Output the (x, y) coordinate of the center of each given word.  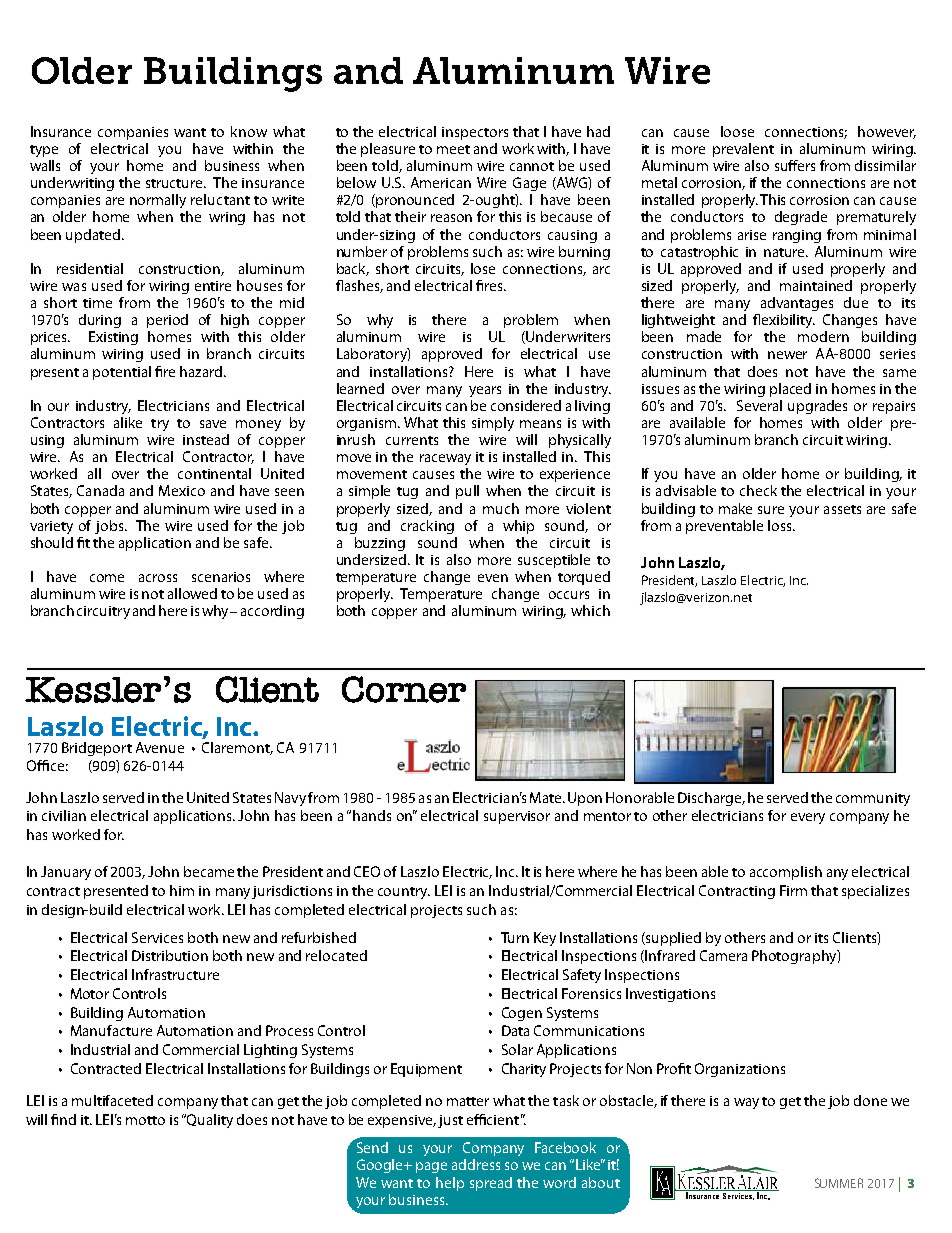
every (808, 818)
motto (145, 1120)
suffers (795, 165)
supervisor (517, 817)
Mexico (182, 490)
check (758, 490)
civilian (64, 815)
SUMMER (839, 1183)
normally (158, 201)
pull (467, 492)
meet (453, 149)
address (476, 1164)
